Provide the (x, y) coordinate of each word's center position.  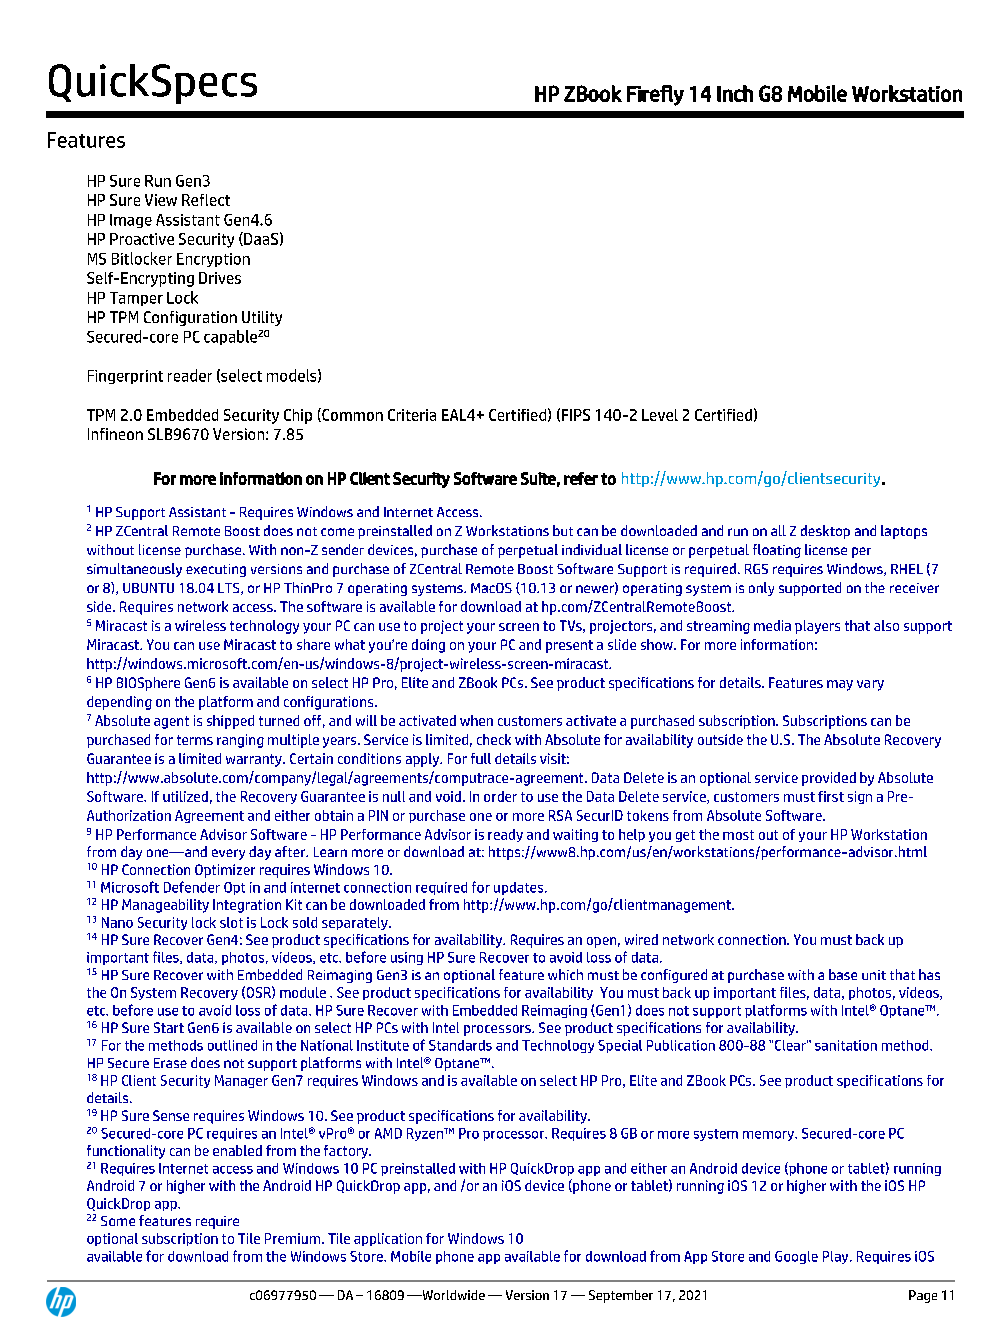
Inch (735, 93)
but (563, 530)
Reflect (206, 200)
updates (520, 888)
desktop (825, 532)
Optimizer (225, 871)
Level (660, 415)
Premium (294, 1238)
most (738, 835)
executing (216, 570)
